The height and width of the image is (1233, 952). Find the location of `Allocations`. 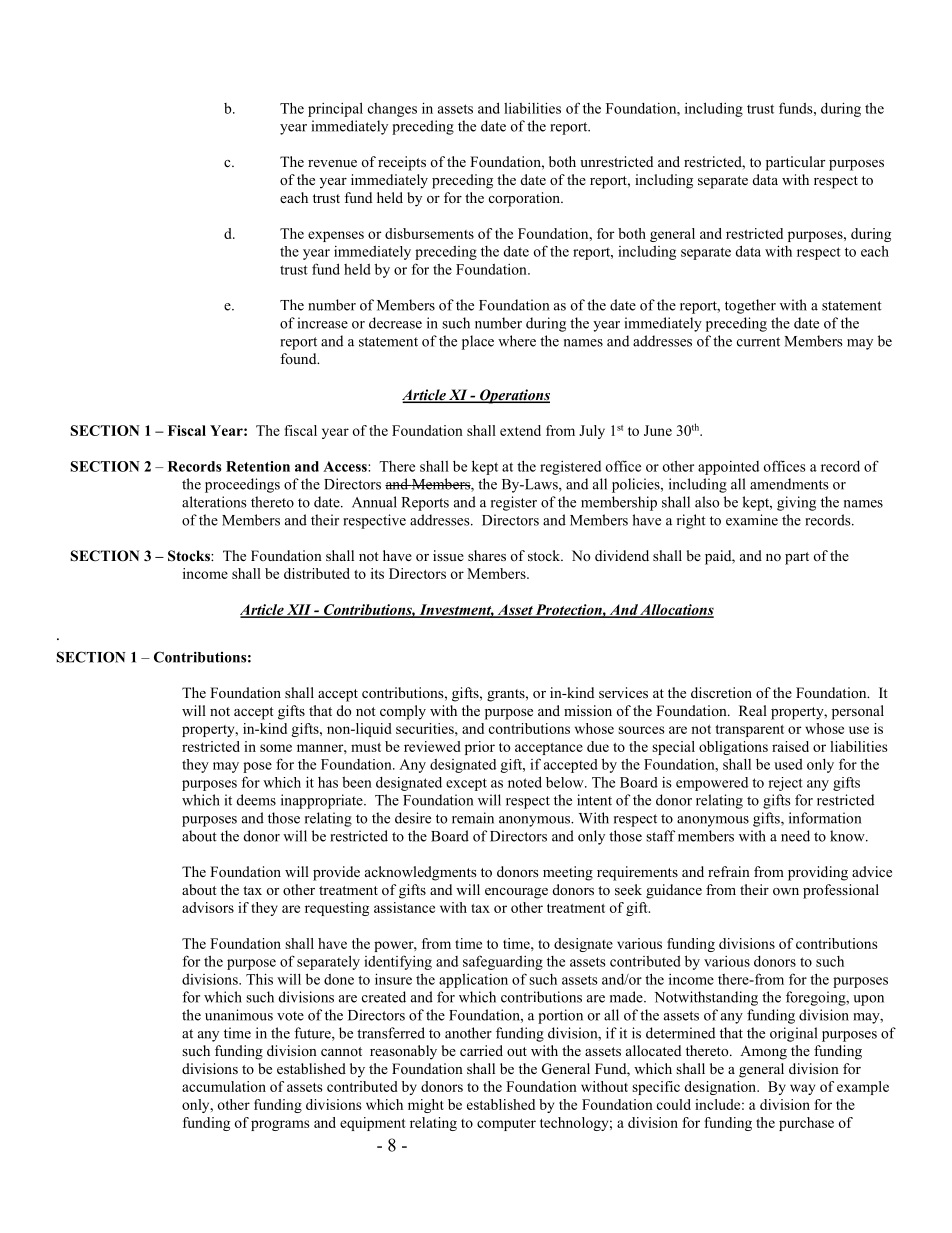

Allocations is located at coordinates (676, 610).
